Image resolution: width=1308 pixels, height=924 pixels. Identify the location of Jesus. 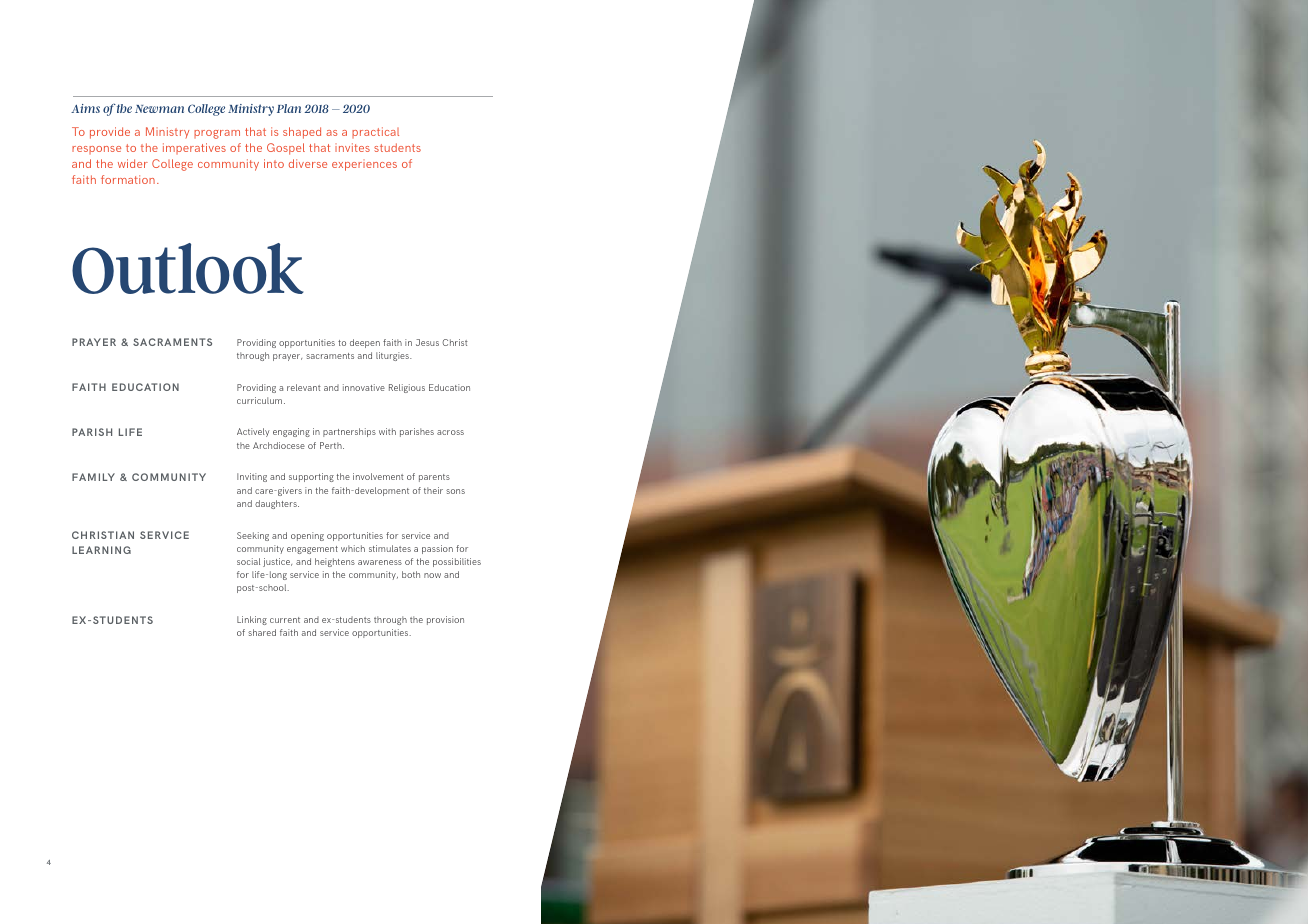
(427, 342).
